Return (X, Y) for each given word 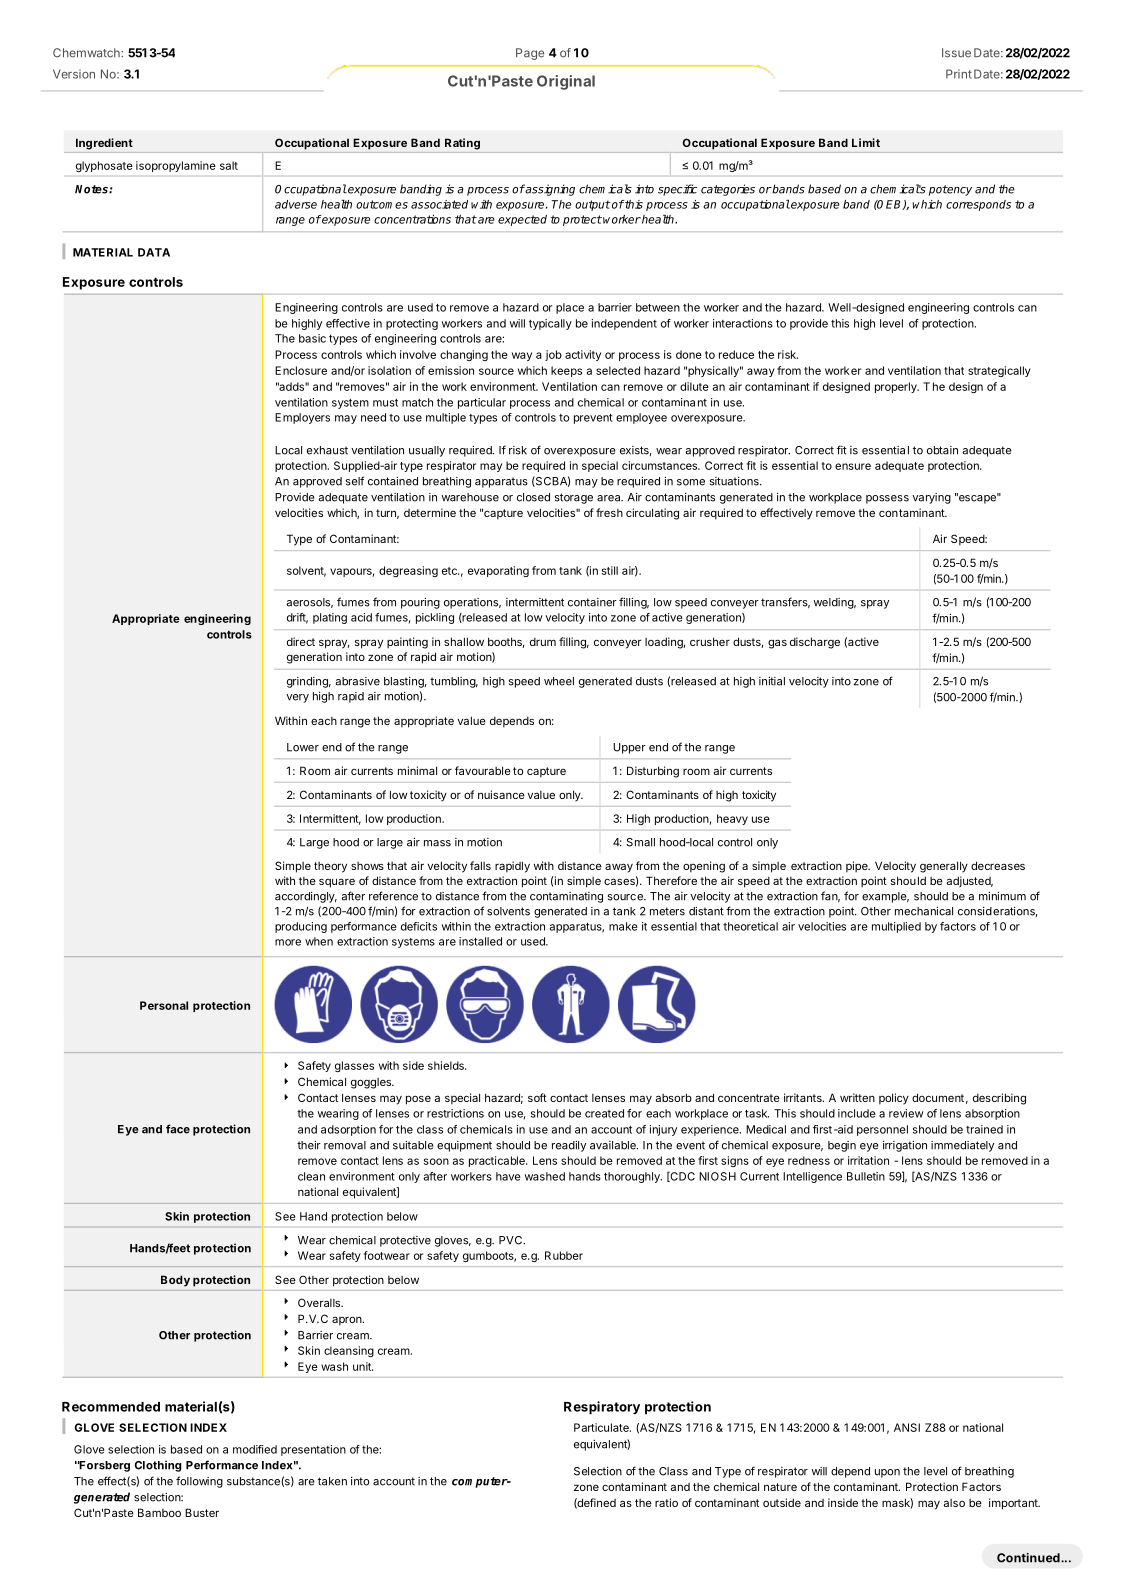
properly (897, 387)
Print (959, 74)
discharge (815, 643)
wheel (559, 681)
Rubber (564, 1255)
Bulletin (866, 1176)
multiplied (896, 927)
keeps (566, 371)
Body (175, 1281)
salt (229, 165)
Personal (164, 1005)
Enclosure (301, 370)
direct (301, 641)
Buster (202, 1512)
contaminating (566, 897)
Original (566, 82)
